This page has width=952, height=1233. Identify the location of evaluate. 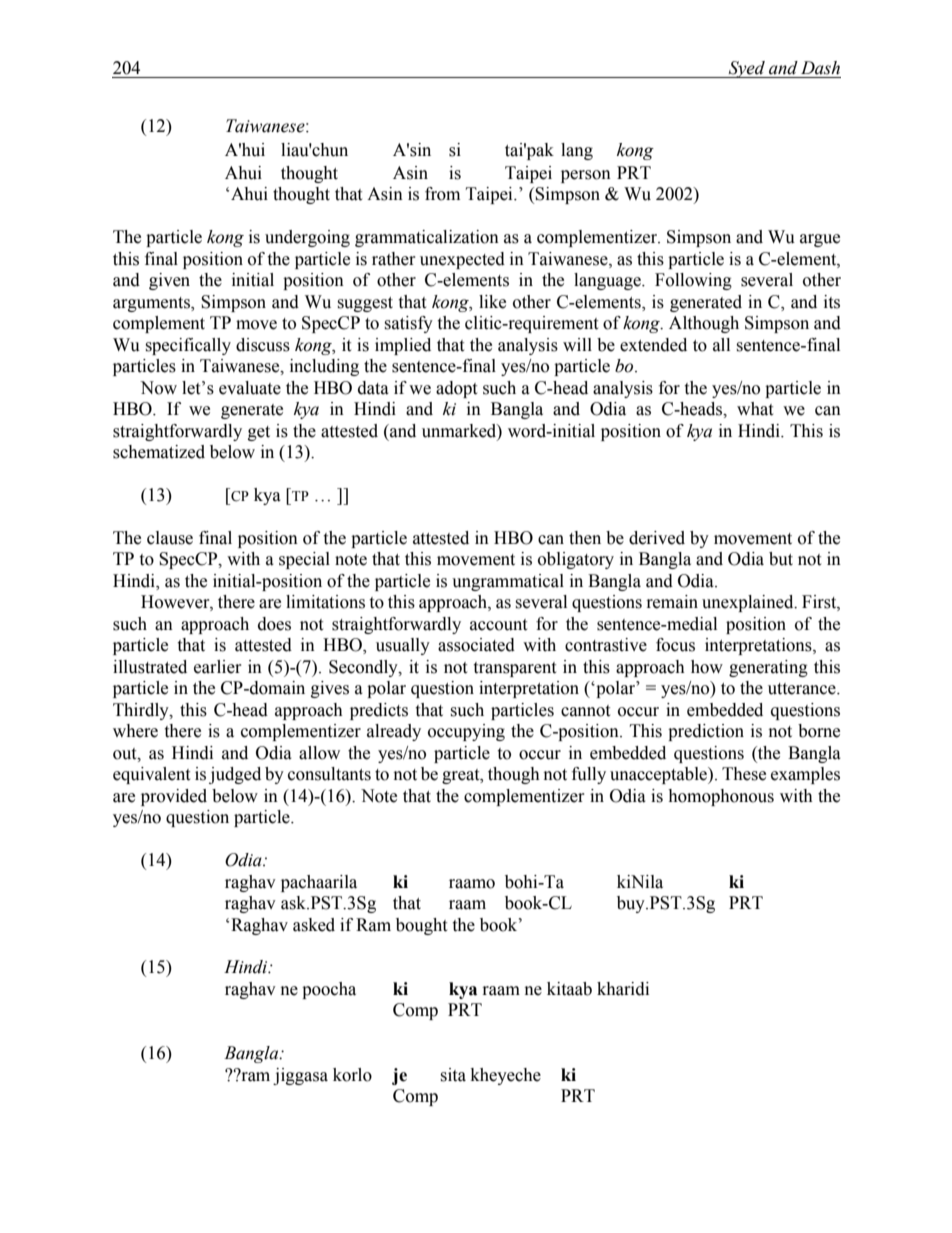
(250, 388).
